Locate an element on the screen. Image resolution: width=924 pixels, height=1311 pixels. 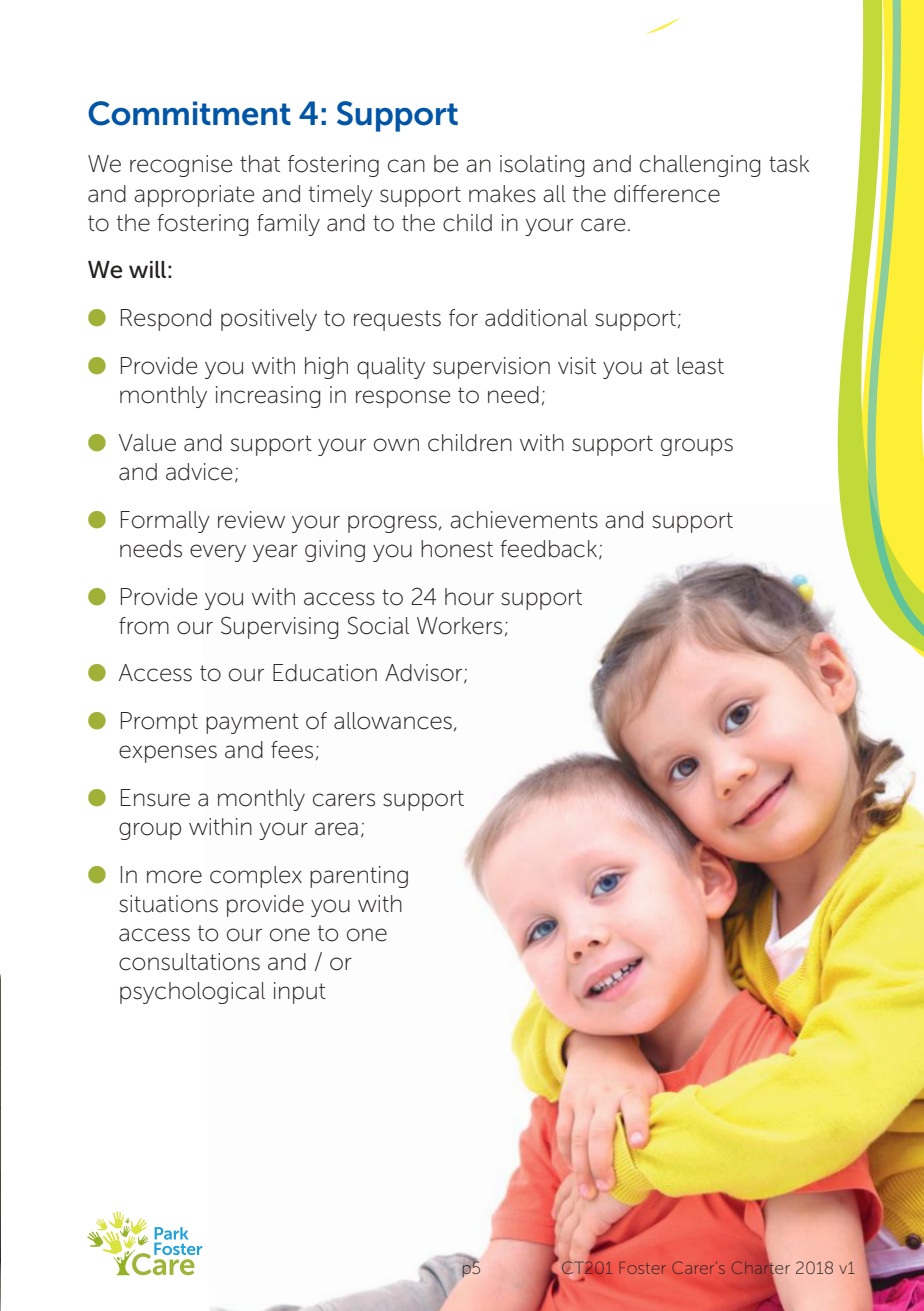
honest is located at coordinates (457, 549).
